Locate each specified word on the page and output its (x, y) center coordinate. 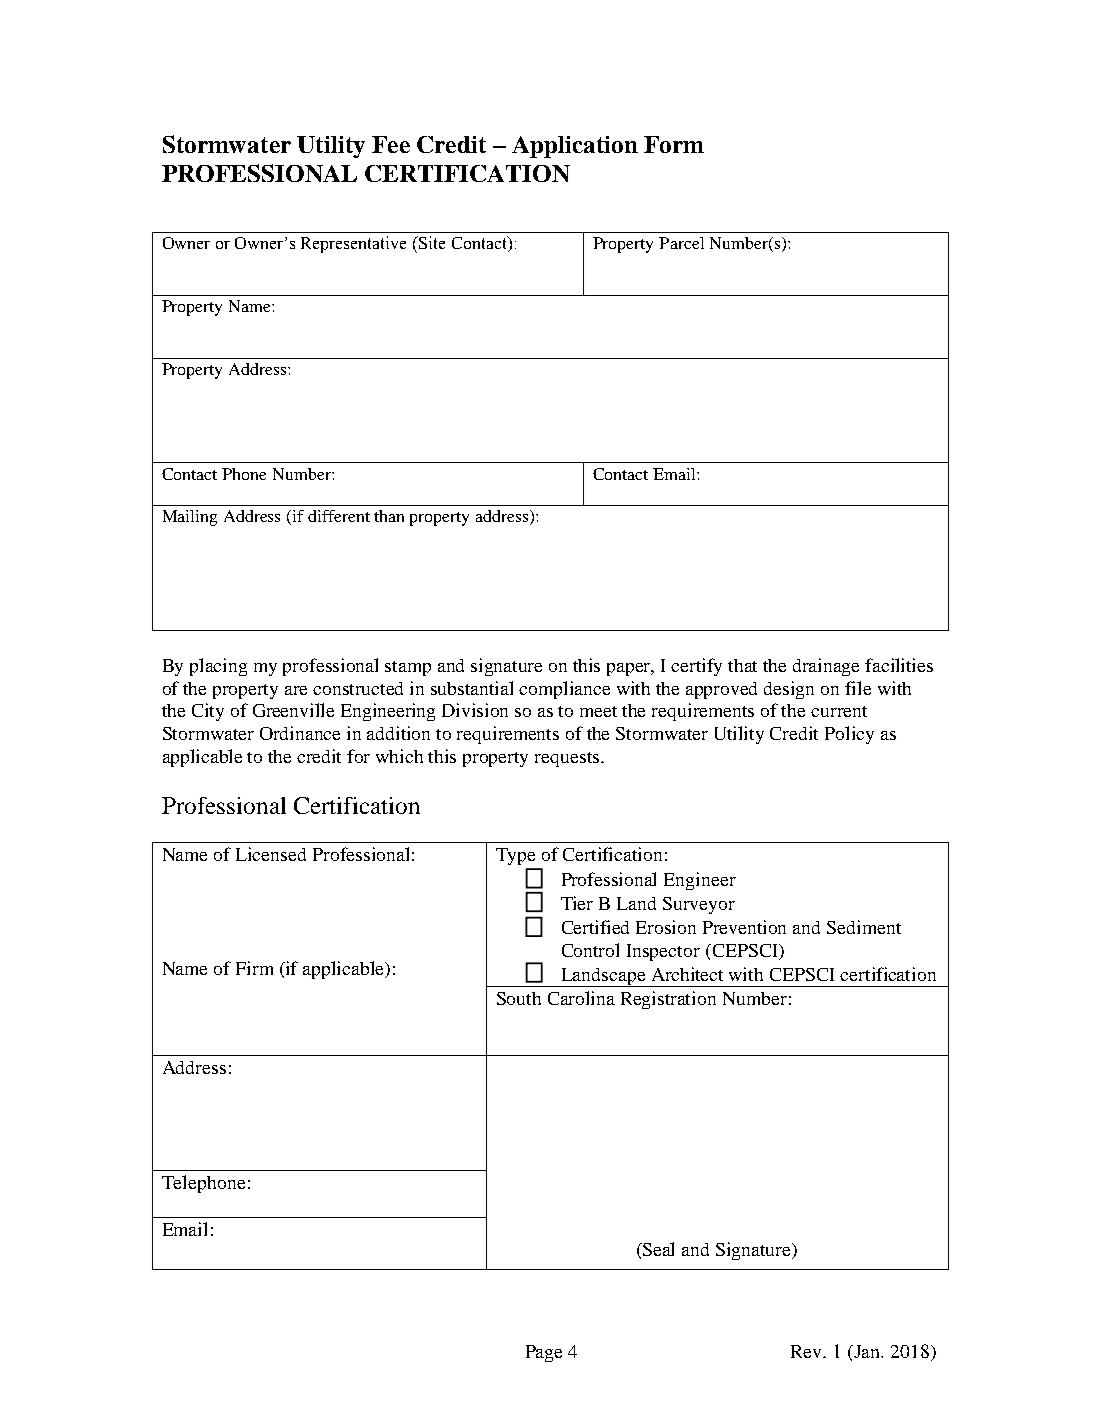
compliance (564, 690)
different (339, 516)
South (519, 998)
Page (544, 1353)
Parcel (681, 243)
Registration (668, 1000)
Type (515, 856)
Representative (353, 244)
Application (575, 147)
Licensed (271, 854)
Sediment (864, 927)
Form (674, 144)
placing (218, 667)
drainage (826, 667)
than (389, 516)
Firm (254, 968)
